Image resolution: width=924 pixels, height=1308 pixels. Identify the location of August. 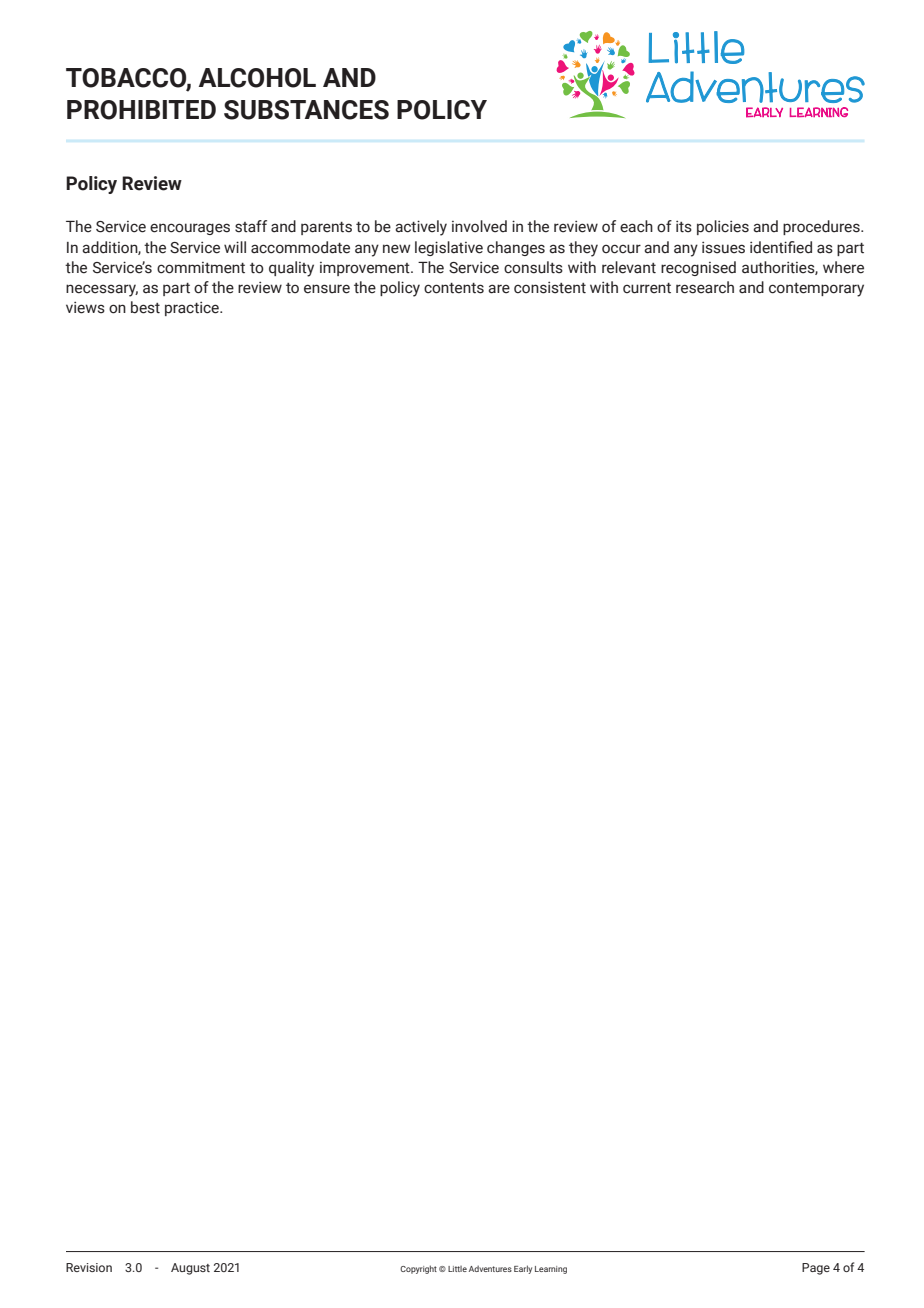
(190, 1269).
